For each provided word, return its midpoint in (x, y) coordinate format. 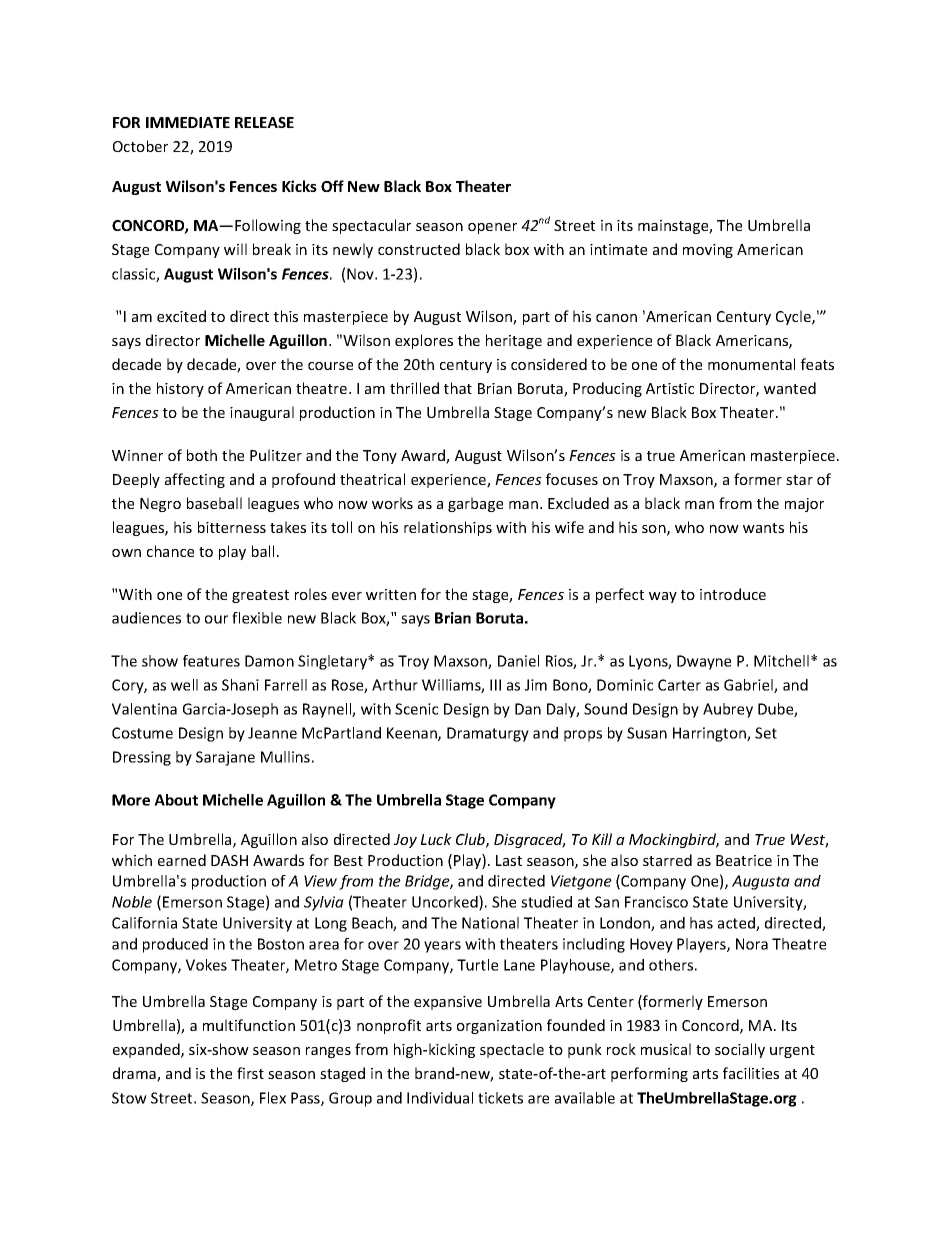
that (458, 388)
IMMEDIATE (188, 122)
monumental (751, 364)
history (180, 389)
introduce (733, 594)
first (250, 1073)
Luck (436, 839)
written (391, 594)
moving (708, 251)
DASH (229, 860)
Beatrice (744, 860)
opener (492, 228)
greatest (260, 596)
